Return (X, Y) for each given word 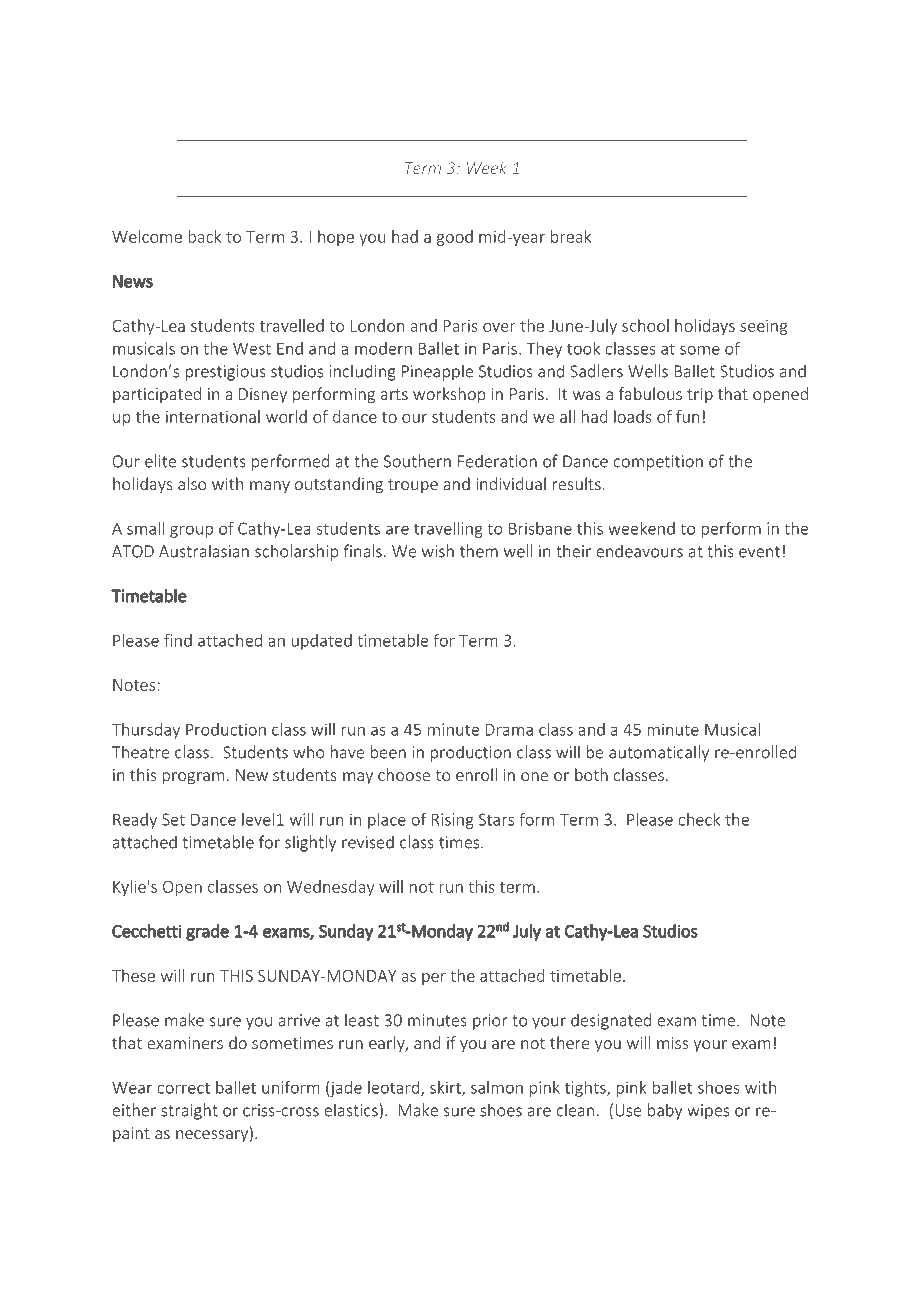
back (204, 236)
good (455, 238)
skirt (446, 1088)
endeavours (639, 551)
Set (173, 819)
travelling (448, 530)
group (191, 531)
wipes (708, 1112)
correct (183, 1088)
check (699, 819)
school (645, 325)
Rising (453, 821)
